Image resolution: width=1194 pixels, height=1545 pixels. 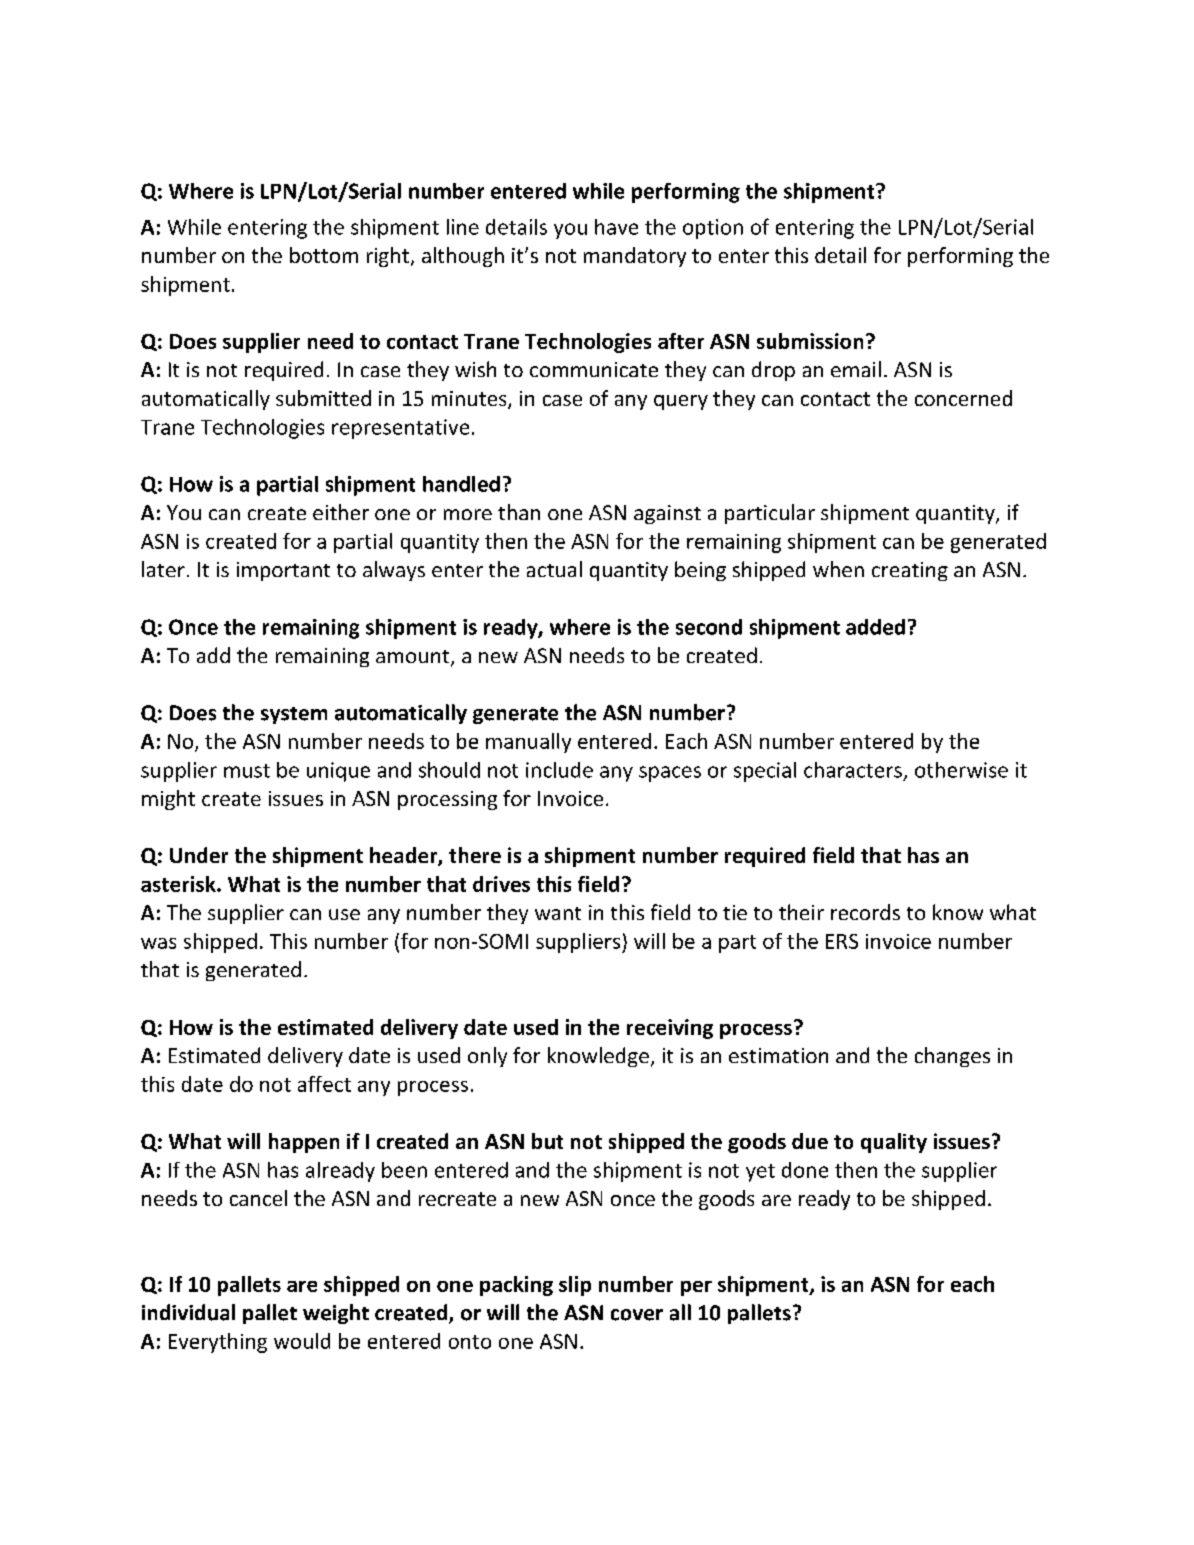 I want to click on bottom, so click(x=324, y=255).
